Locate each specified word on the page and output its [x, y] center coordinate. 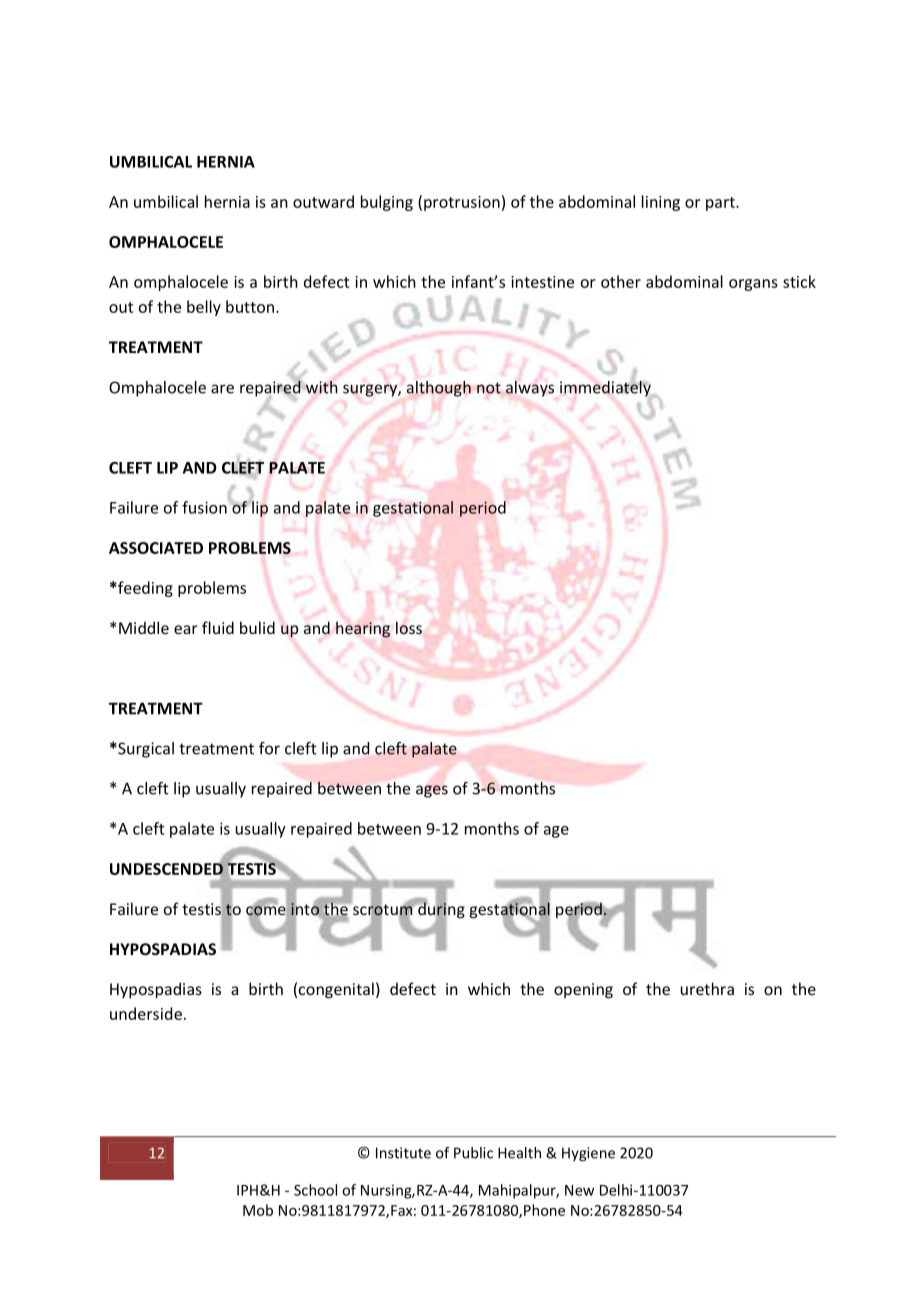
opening [583, 991]
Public [473, 1153]
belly [204, 308]
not [489, 388]
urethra [707, 988]
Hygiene [588, 1154]
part [721, 204]
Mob [258, 1210]
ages [432, 791]
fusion [204, 507]
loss [409, 627]
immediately [605, 387]
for [269, 748]
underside [146, 1013]
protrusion [462, 203]
